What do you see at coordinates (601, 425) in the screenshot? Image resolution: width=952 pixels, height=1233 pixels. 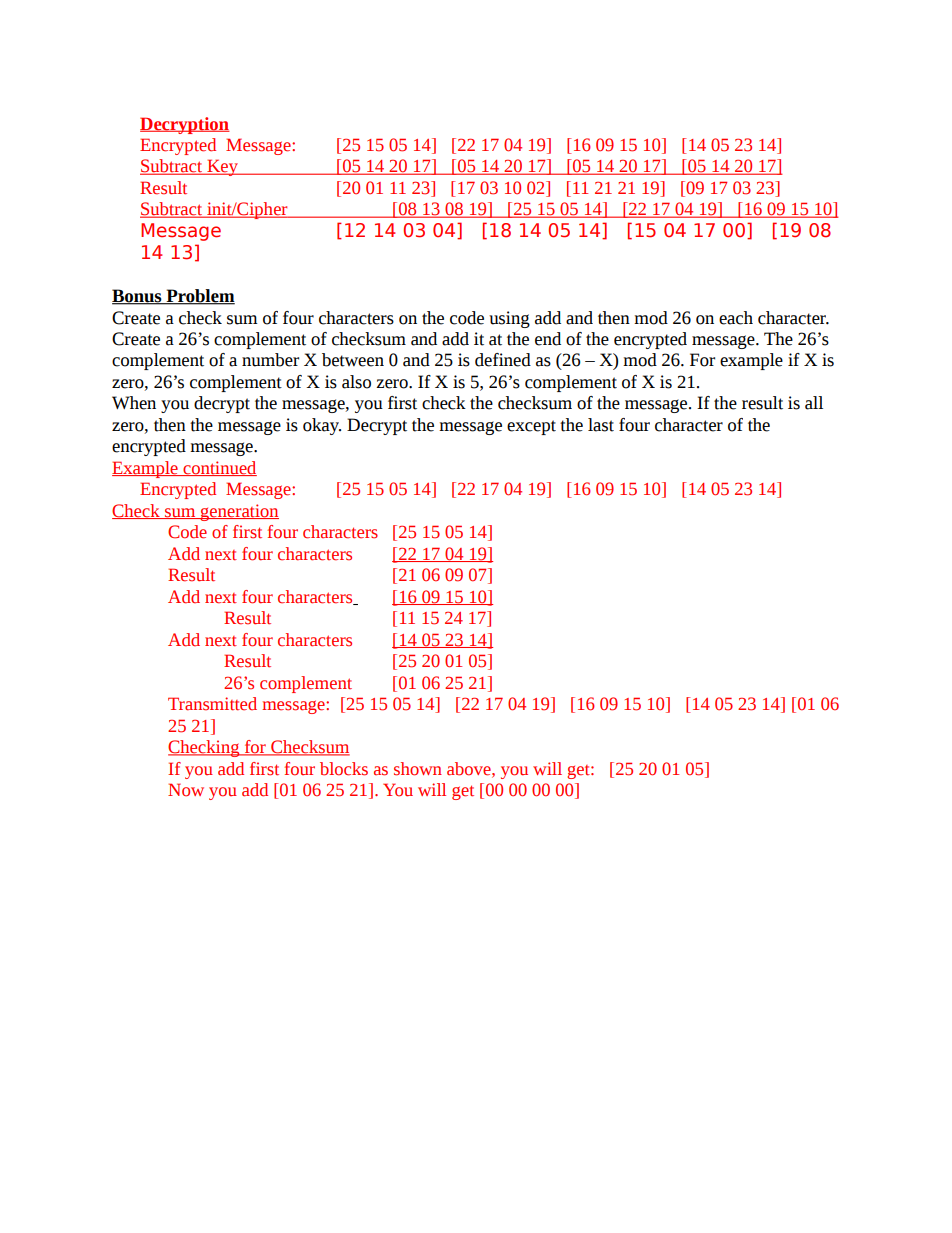 I see `last` at bounding box center [601, 425].
